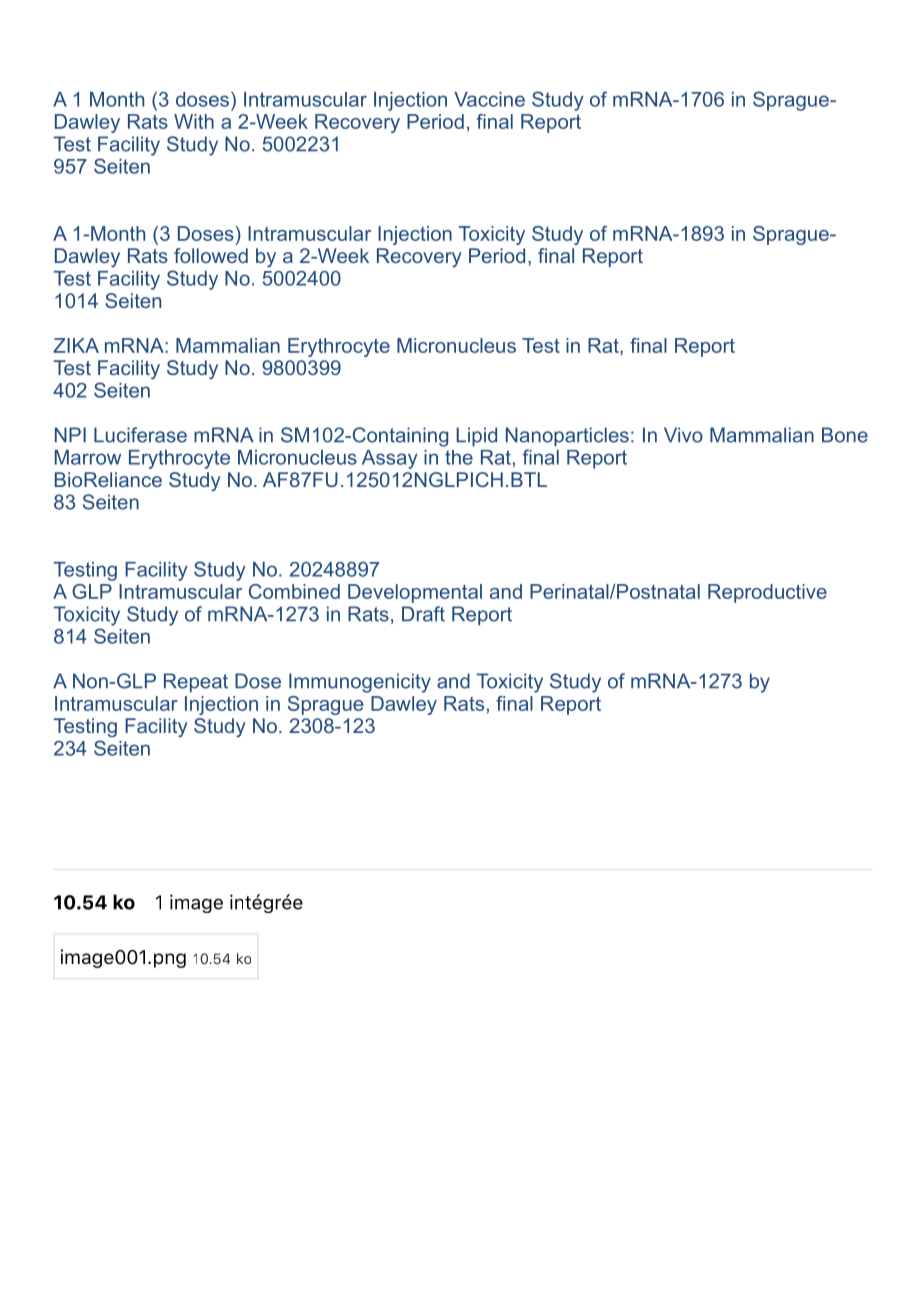 The width and height of the screenshot is (924, 1307). Describe the element at coordinates (477, 437) in the screenshot. I see `Lipid` at that location.
